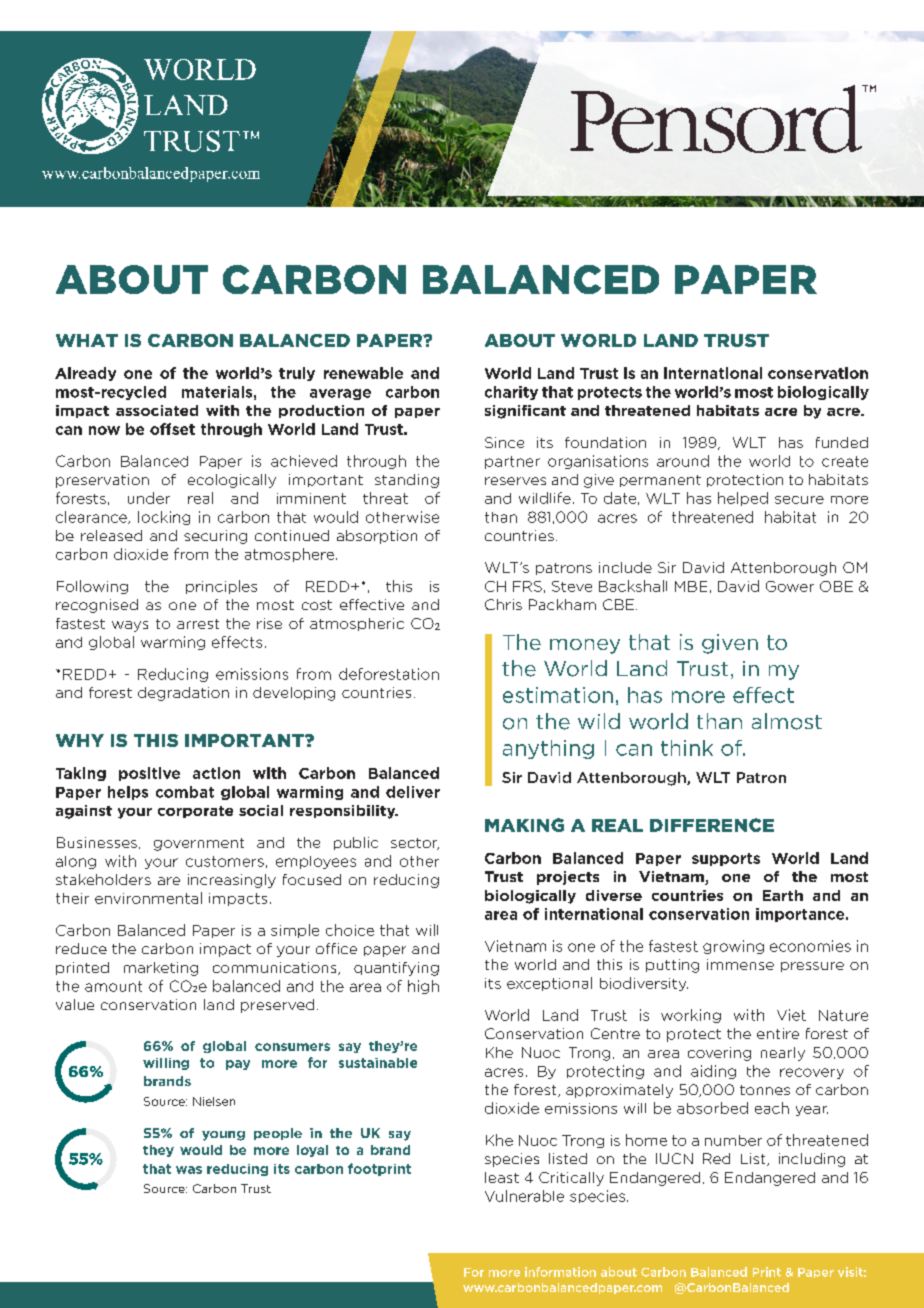 The width and height of the image is (924, 1308). What do you see at coordinates (511, 393) in the image?
I see `charity` at bounding box center [511, 393].
